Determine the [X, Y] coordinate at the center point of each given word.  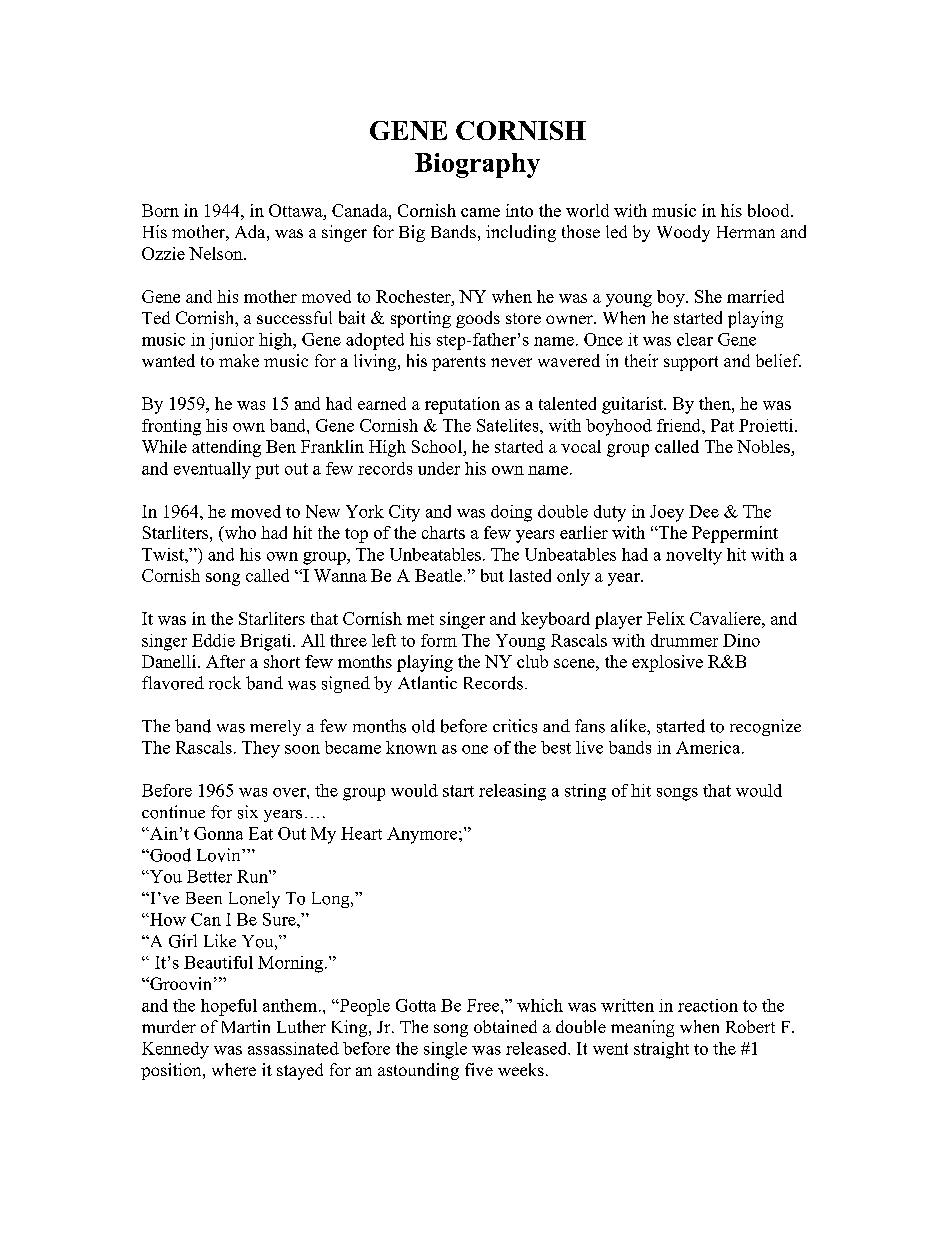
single [445, 1050]
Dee [704, 511]
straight [661, 1050]
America [709, 747]
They [261, 749]
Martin [246, 1026]
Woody [683, 233]
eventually [212, 470]
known [411, 747]
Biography [477, 165]
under [439, 468]
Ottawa [297, 210]
